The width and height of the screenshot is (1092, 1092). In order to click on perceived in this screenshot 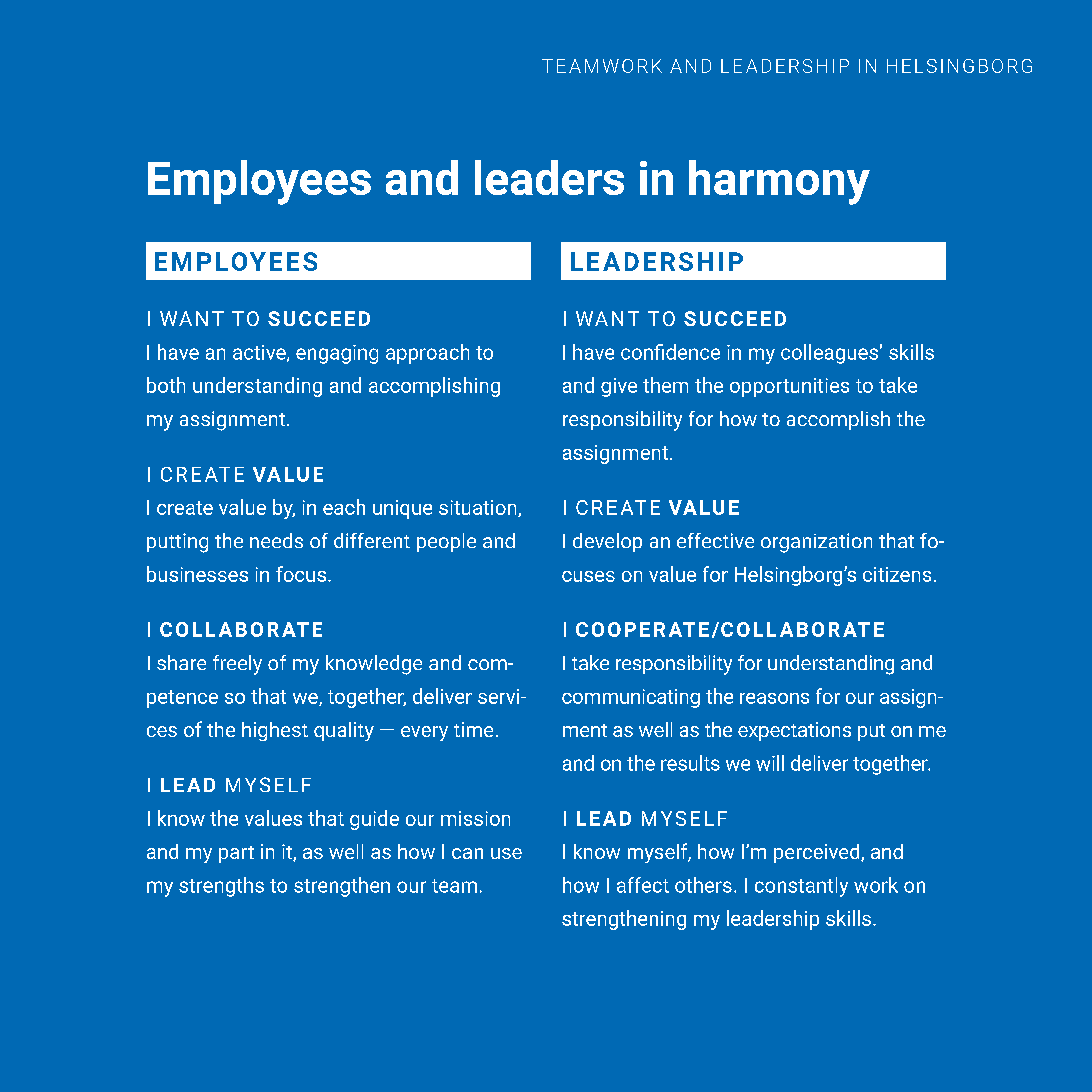, I will do `click(818, 853)`.
